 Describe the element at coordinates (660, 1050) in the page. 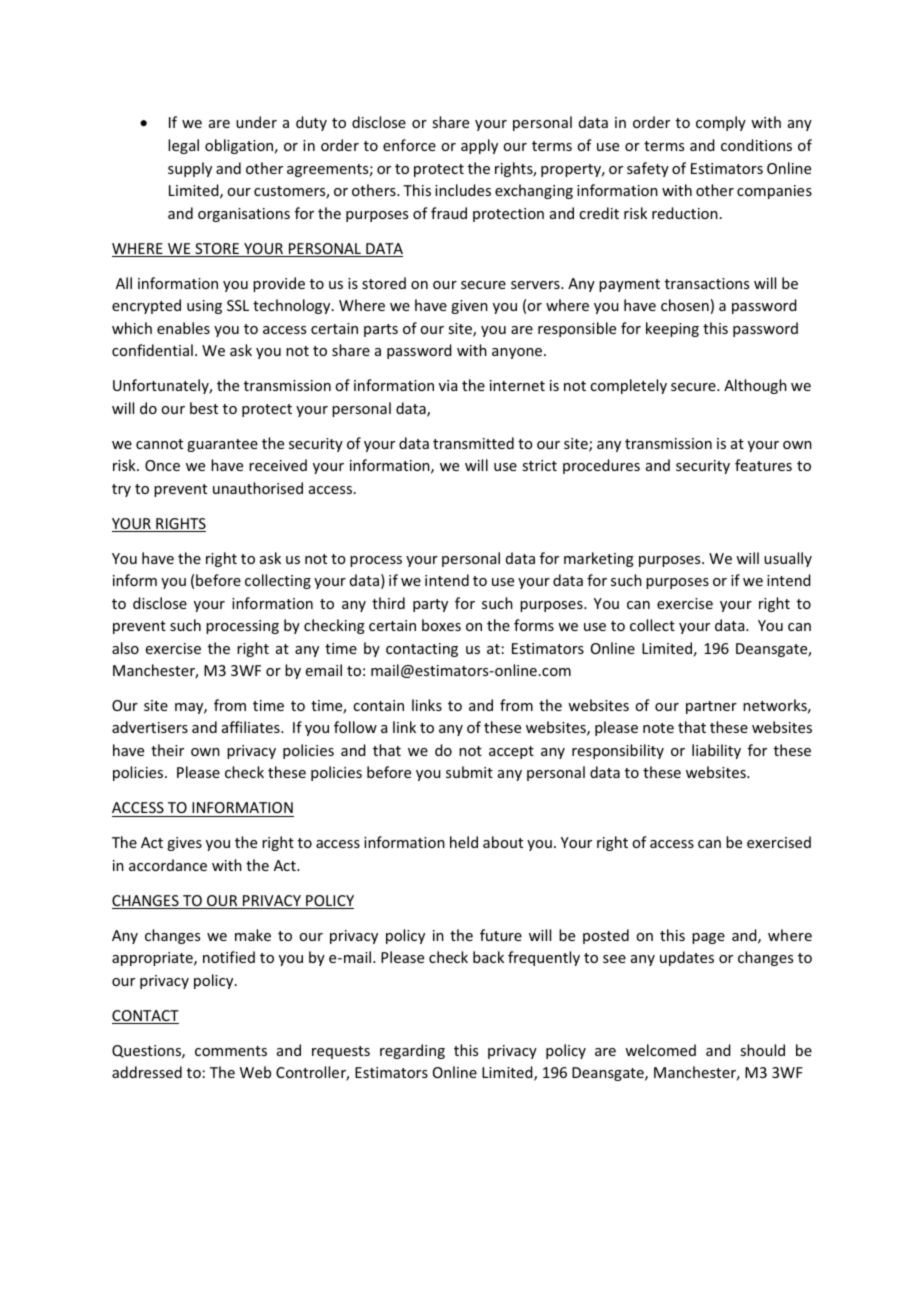

I see `welcomed` at that location.
